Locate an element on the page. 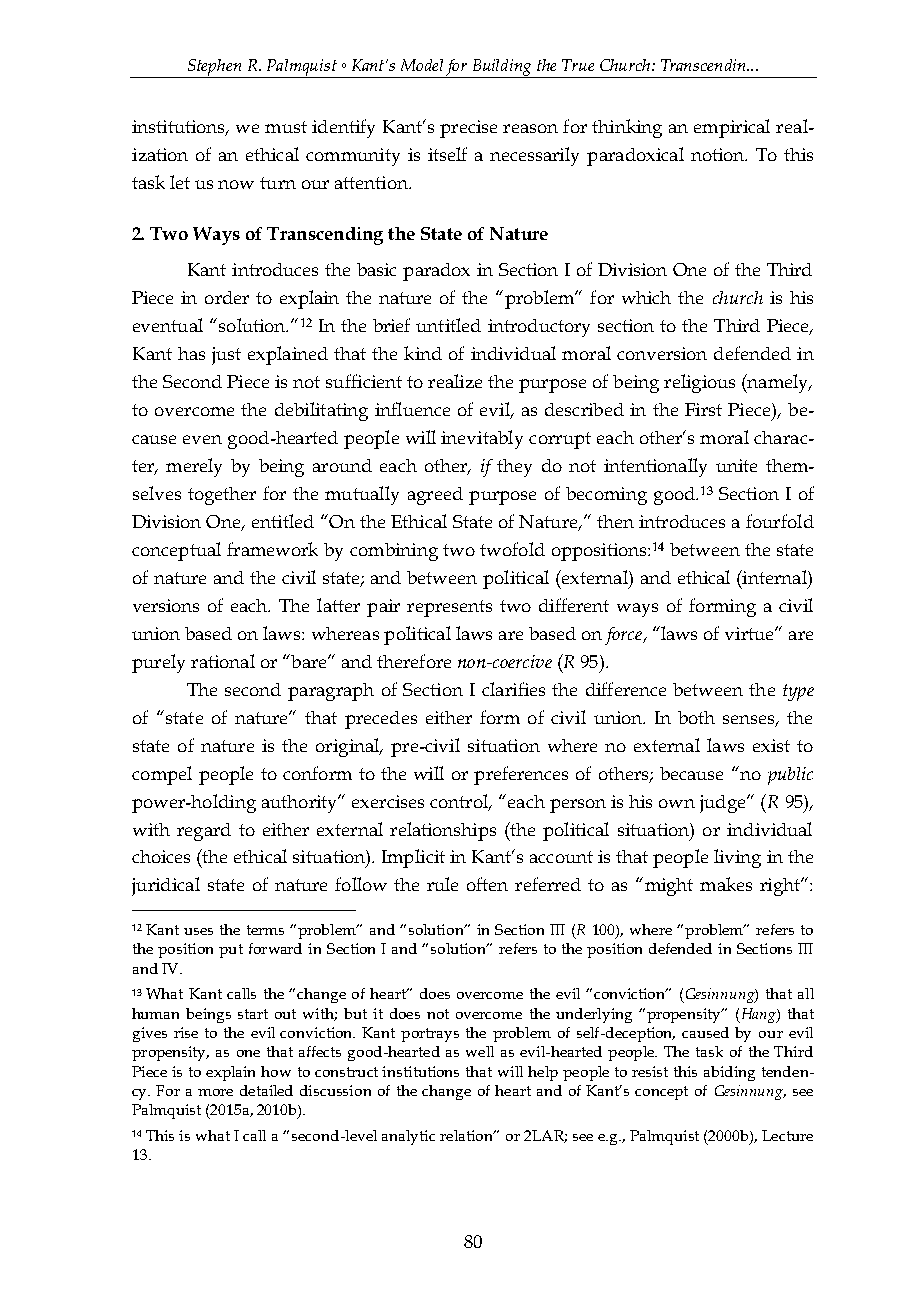  precise is located at coordinates (468, 129).
